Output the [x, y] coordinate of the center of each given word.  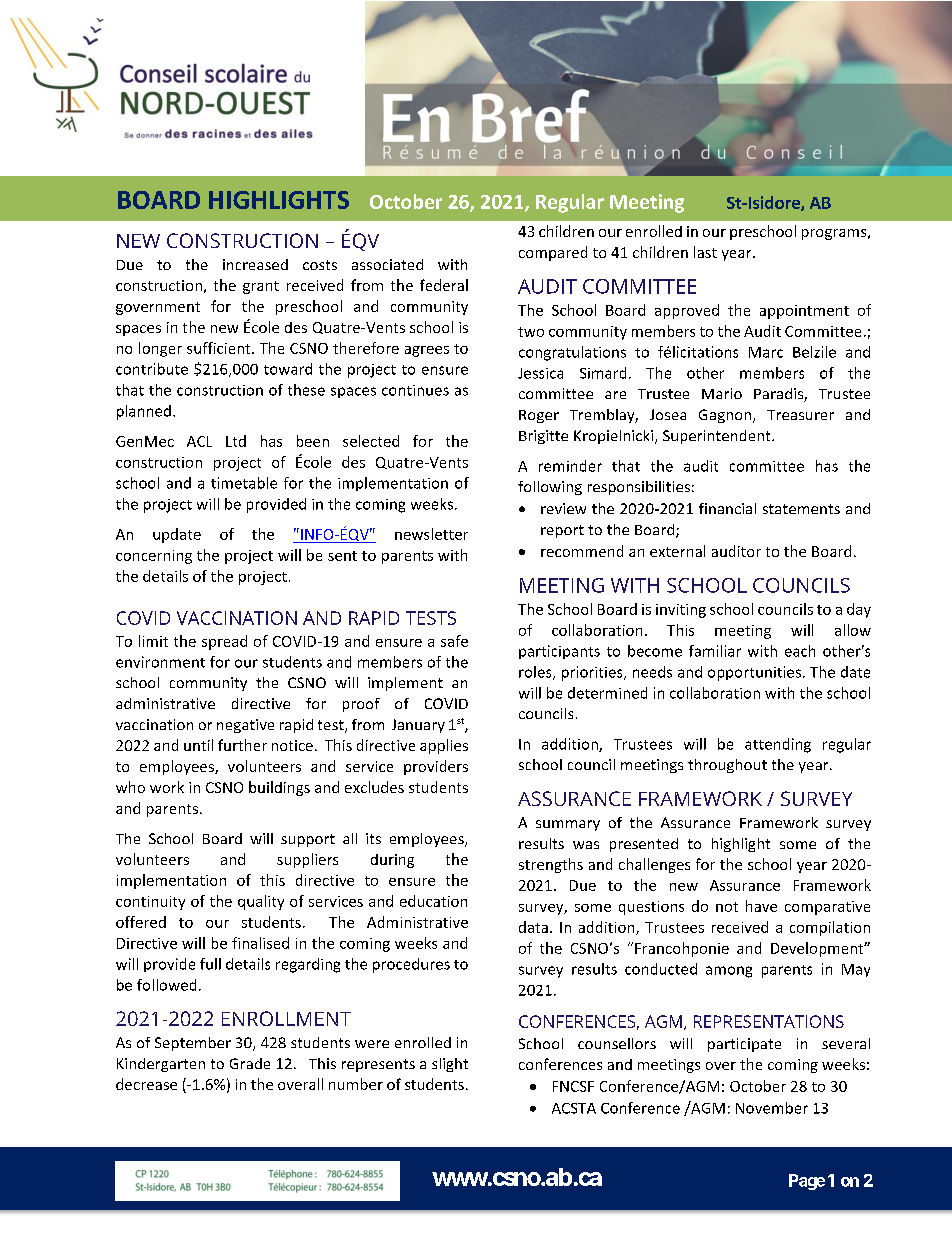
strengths [551, 865]
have [761, 906]
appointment [804, 312]
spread [224, 642]
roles [536, 673]
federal [444, 285]
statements [801, 509]
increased [255, 264]
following [550, 488]
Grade [250, 1063]
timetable [244, 483]
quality [261, 902]
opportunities [754, 673]
